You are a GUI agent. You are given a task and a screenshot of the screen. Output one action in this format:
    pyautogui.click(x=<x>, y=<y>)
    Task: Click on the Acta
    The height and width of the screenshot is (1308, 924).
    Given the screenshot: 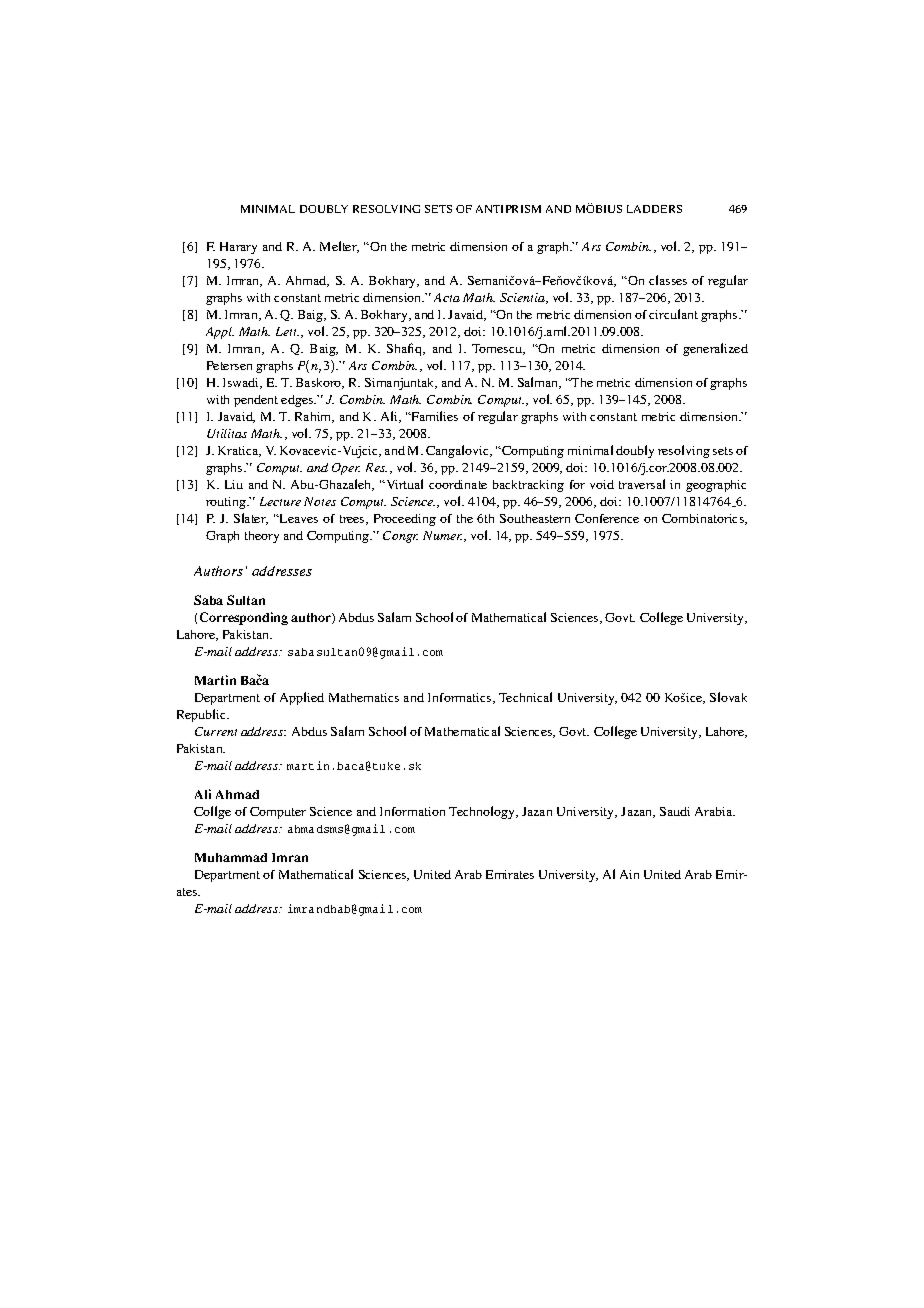 What is the action you would take?
    pyautogui.click(x=447, y=297)
